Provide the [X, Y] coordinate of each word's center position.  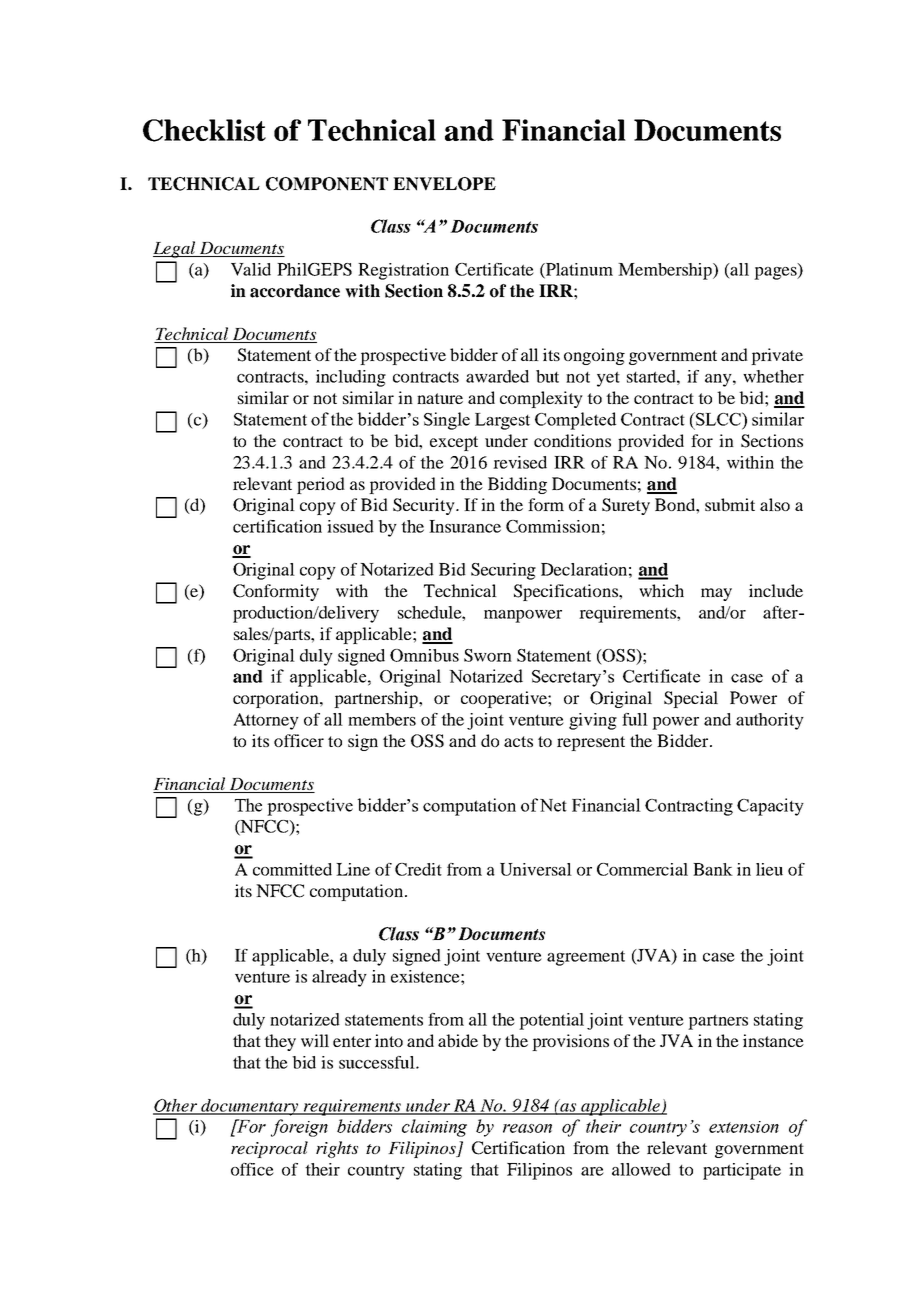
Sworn [488, 655]
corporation [277, 699]
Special [691, 699]
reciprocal [269, 1149]
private [777, 356]
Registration [403, 271]
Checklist [204, 130]
